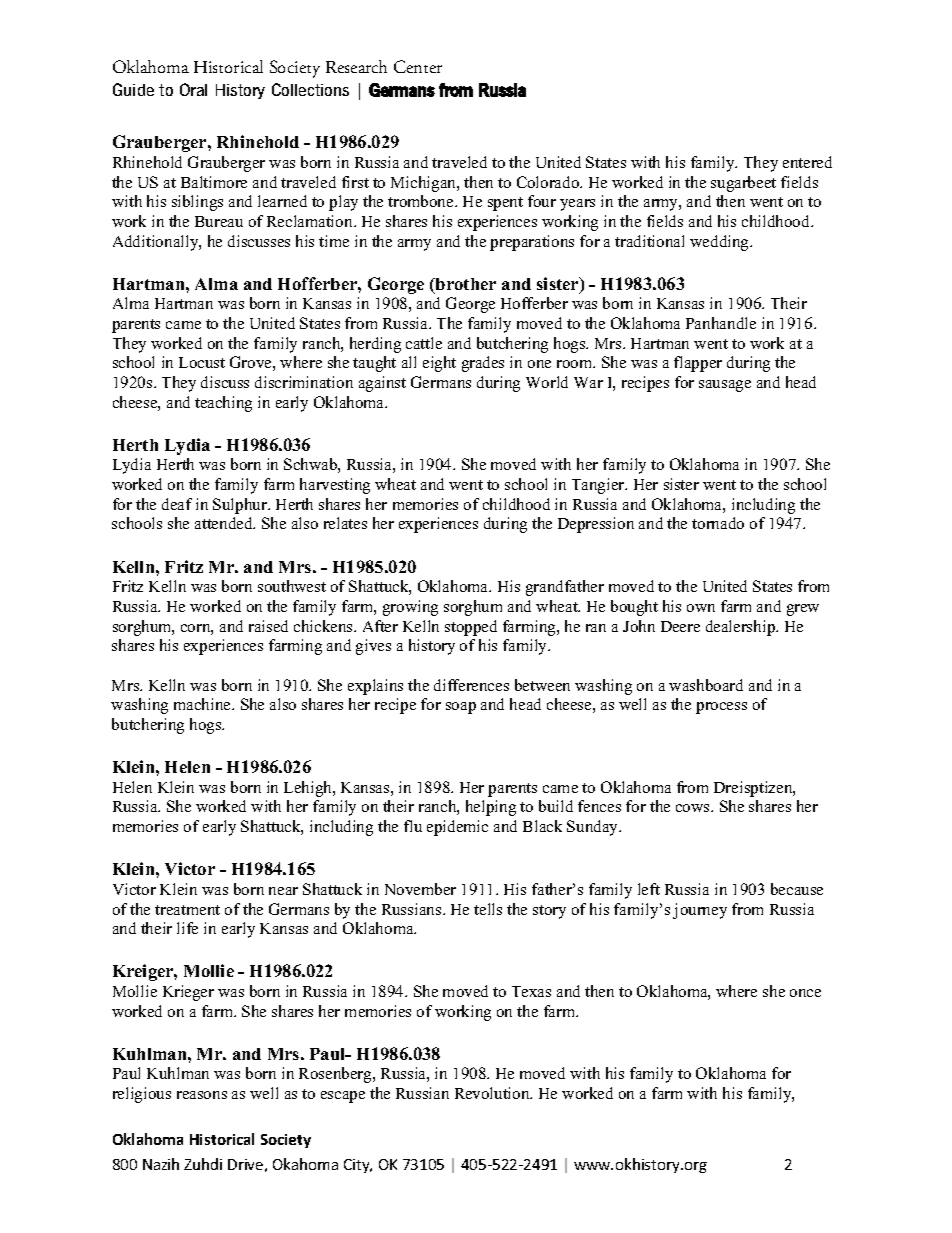 Image resolution: width=952 pixels, height=1233 pixels. Describe the element at coordinates (488, 909) in the image. I see `tells` at that location.
